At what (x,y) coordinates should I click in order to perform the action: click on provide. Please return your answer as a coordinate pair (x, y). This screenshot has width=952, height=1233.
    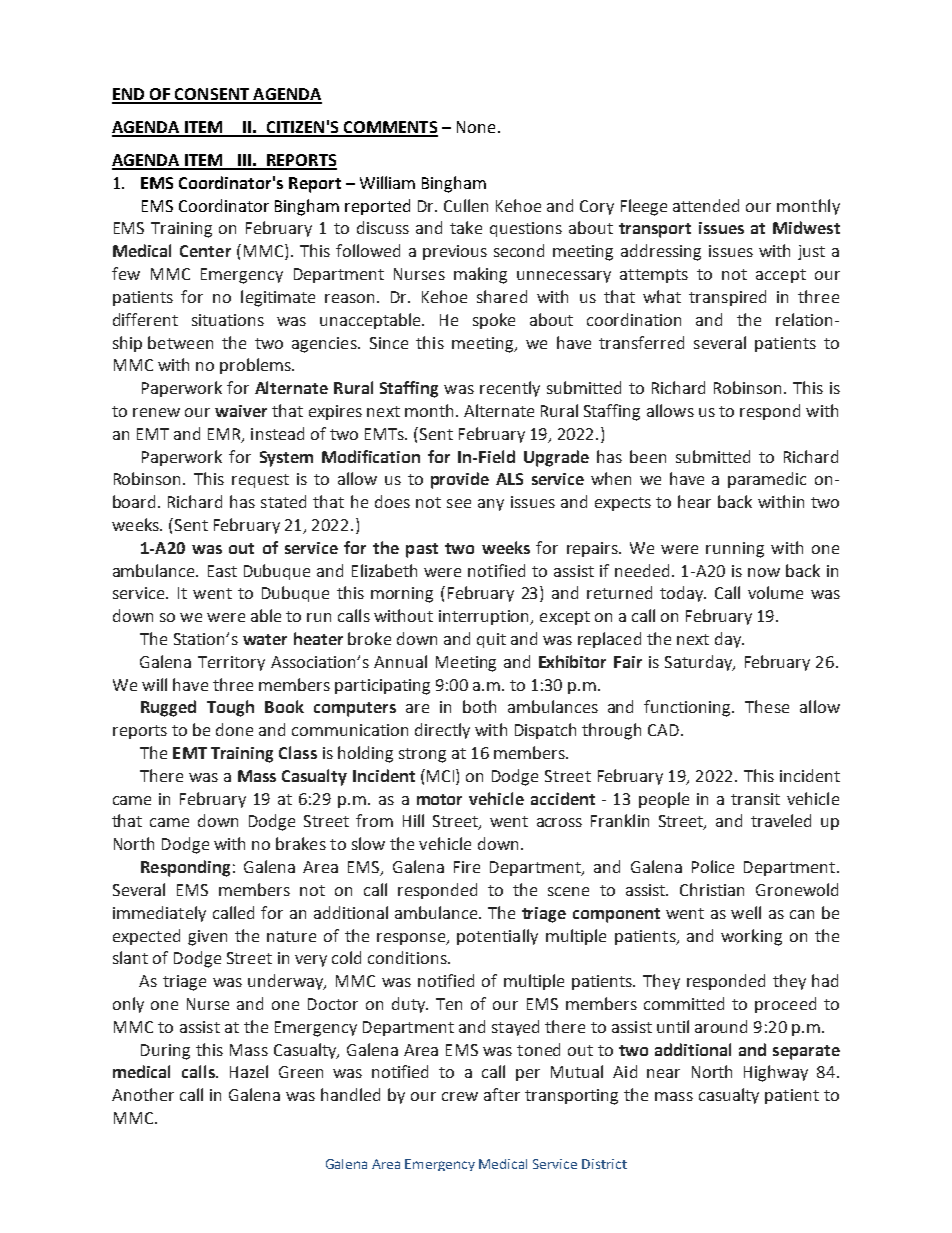
    Looking at the image, I should click on (460, 480).
